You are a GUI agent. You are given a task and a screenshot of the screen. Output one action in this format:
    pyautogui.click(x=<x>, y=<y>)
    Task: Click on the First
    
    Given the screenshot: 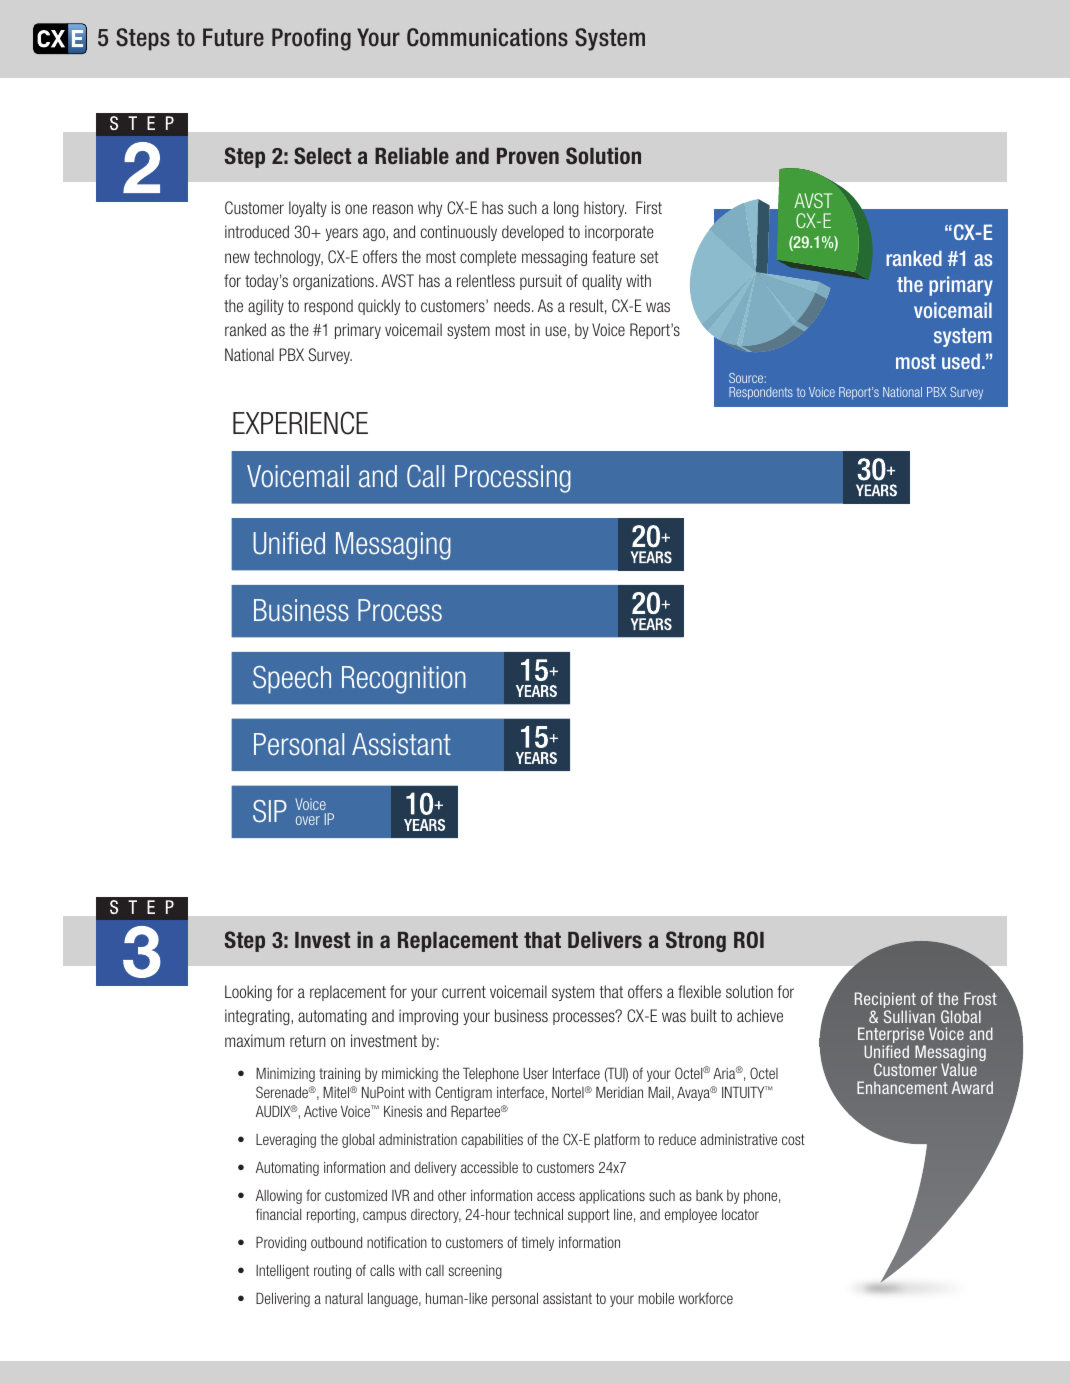 What is the action you would take?
    pyautogui.click(x=649, y=207)
